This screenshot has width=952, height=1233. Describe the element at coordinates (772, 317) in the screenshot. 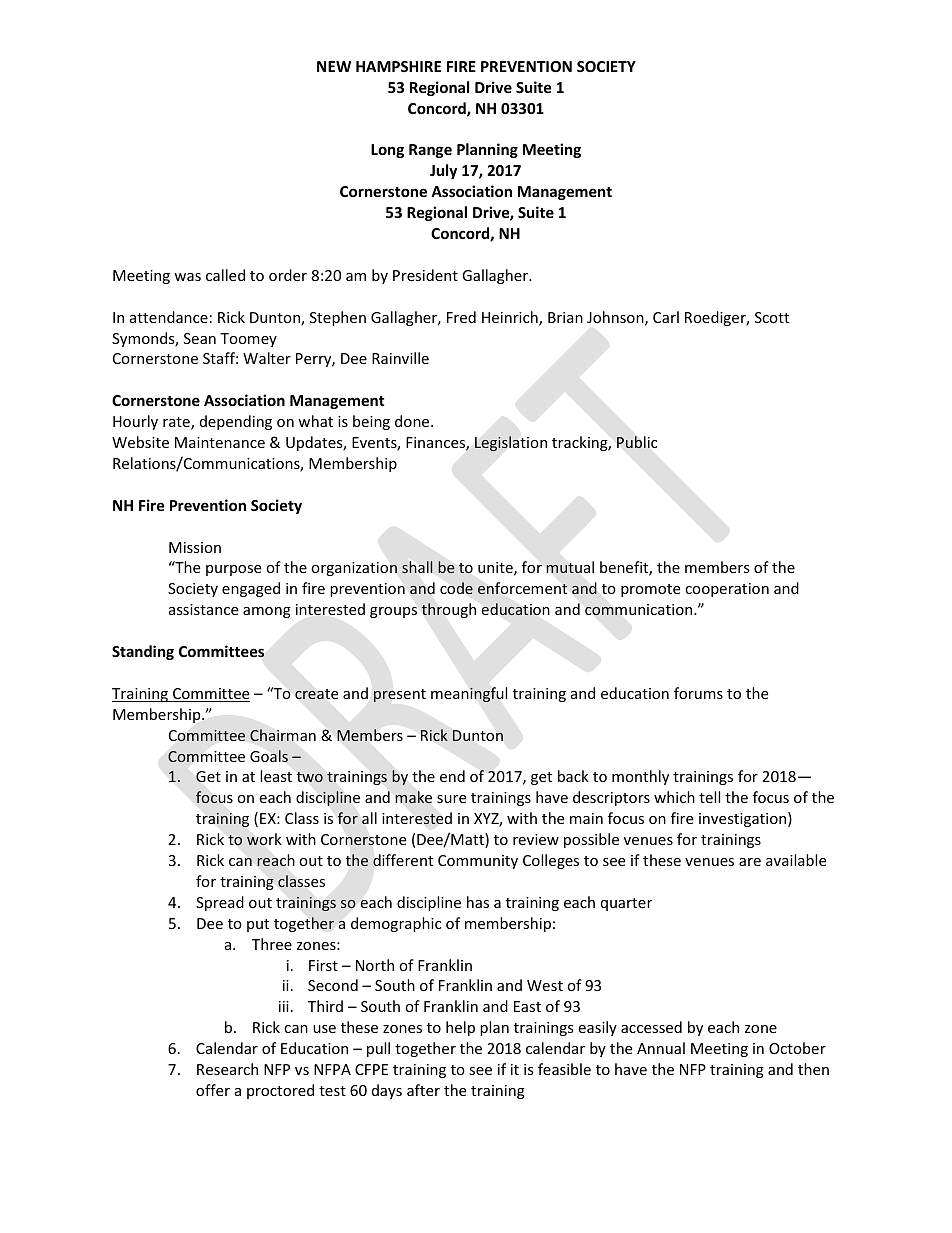

I see `Scott` at that location.
